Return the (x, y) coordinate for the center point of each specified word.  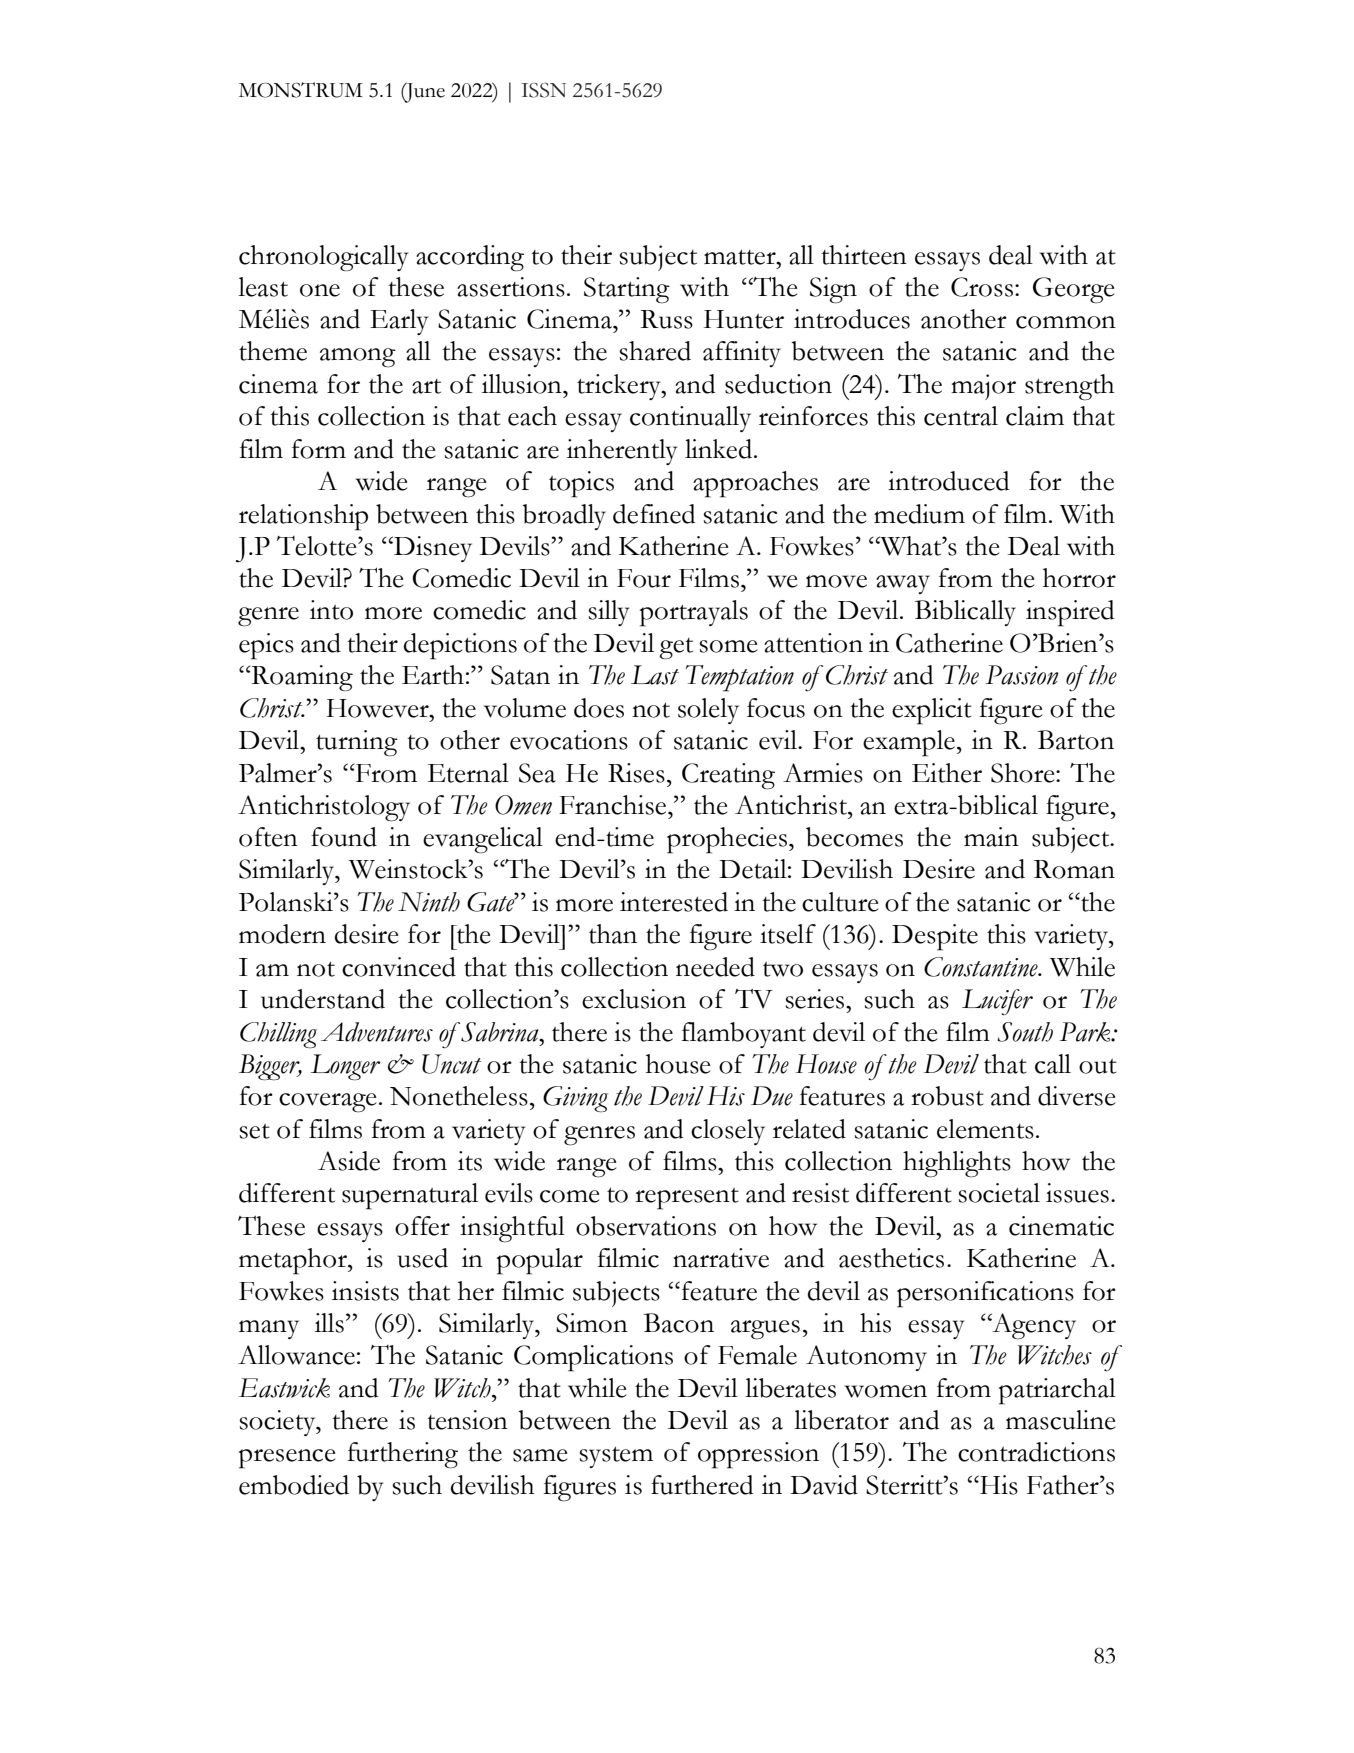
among (358, 358)
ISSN (543, 90)
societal (999, 1193)
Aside (349, 1161)
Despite (935, 937)
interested (674, 902)
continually (690, 419)
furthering (403, 1455)
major (983, 387)
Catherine (949, 643)
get (676, 649)
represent (687, 1199)
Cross (982, 287)
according (470, 258)
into (331, 610)
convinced (399, 967)
